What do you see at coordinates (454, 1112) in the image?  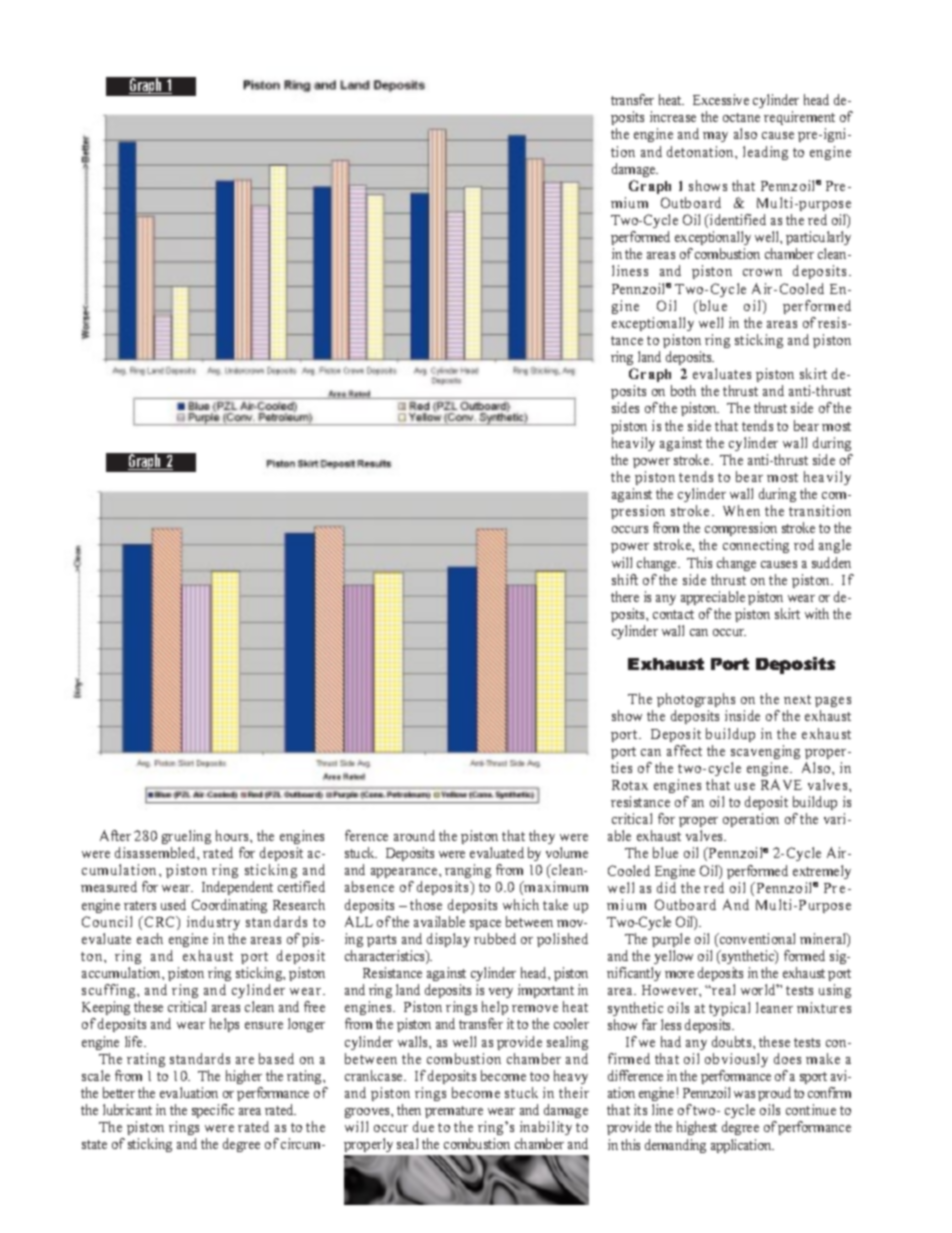 I see `premature` at bounding box center [454, 1112].
